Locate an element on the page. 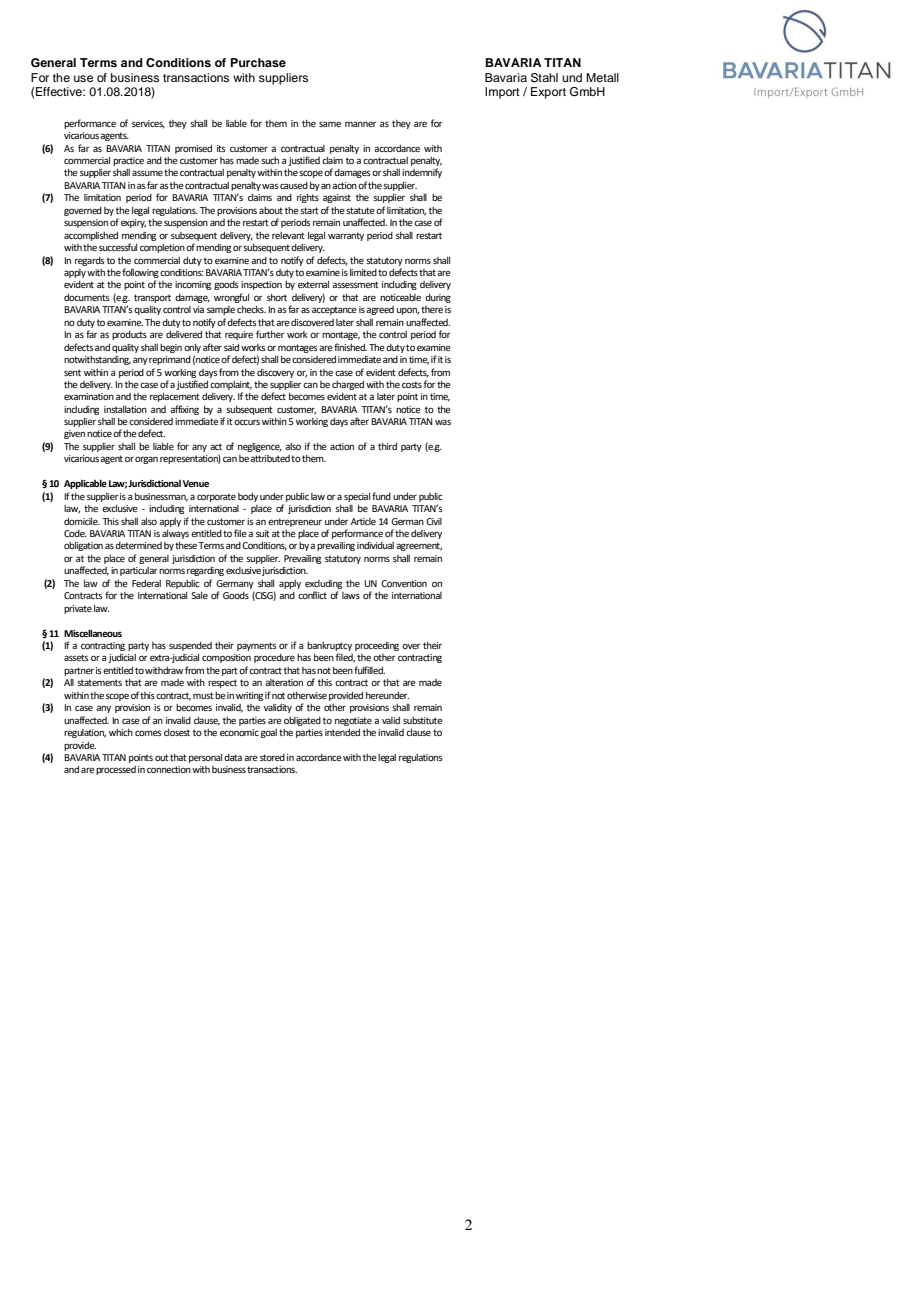  services is located at coordinates (148, 124).
